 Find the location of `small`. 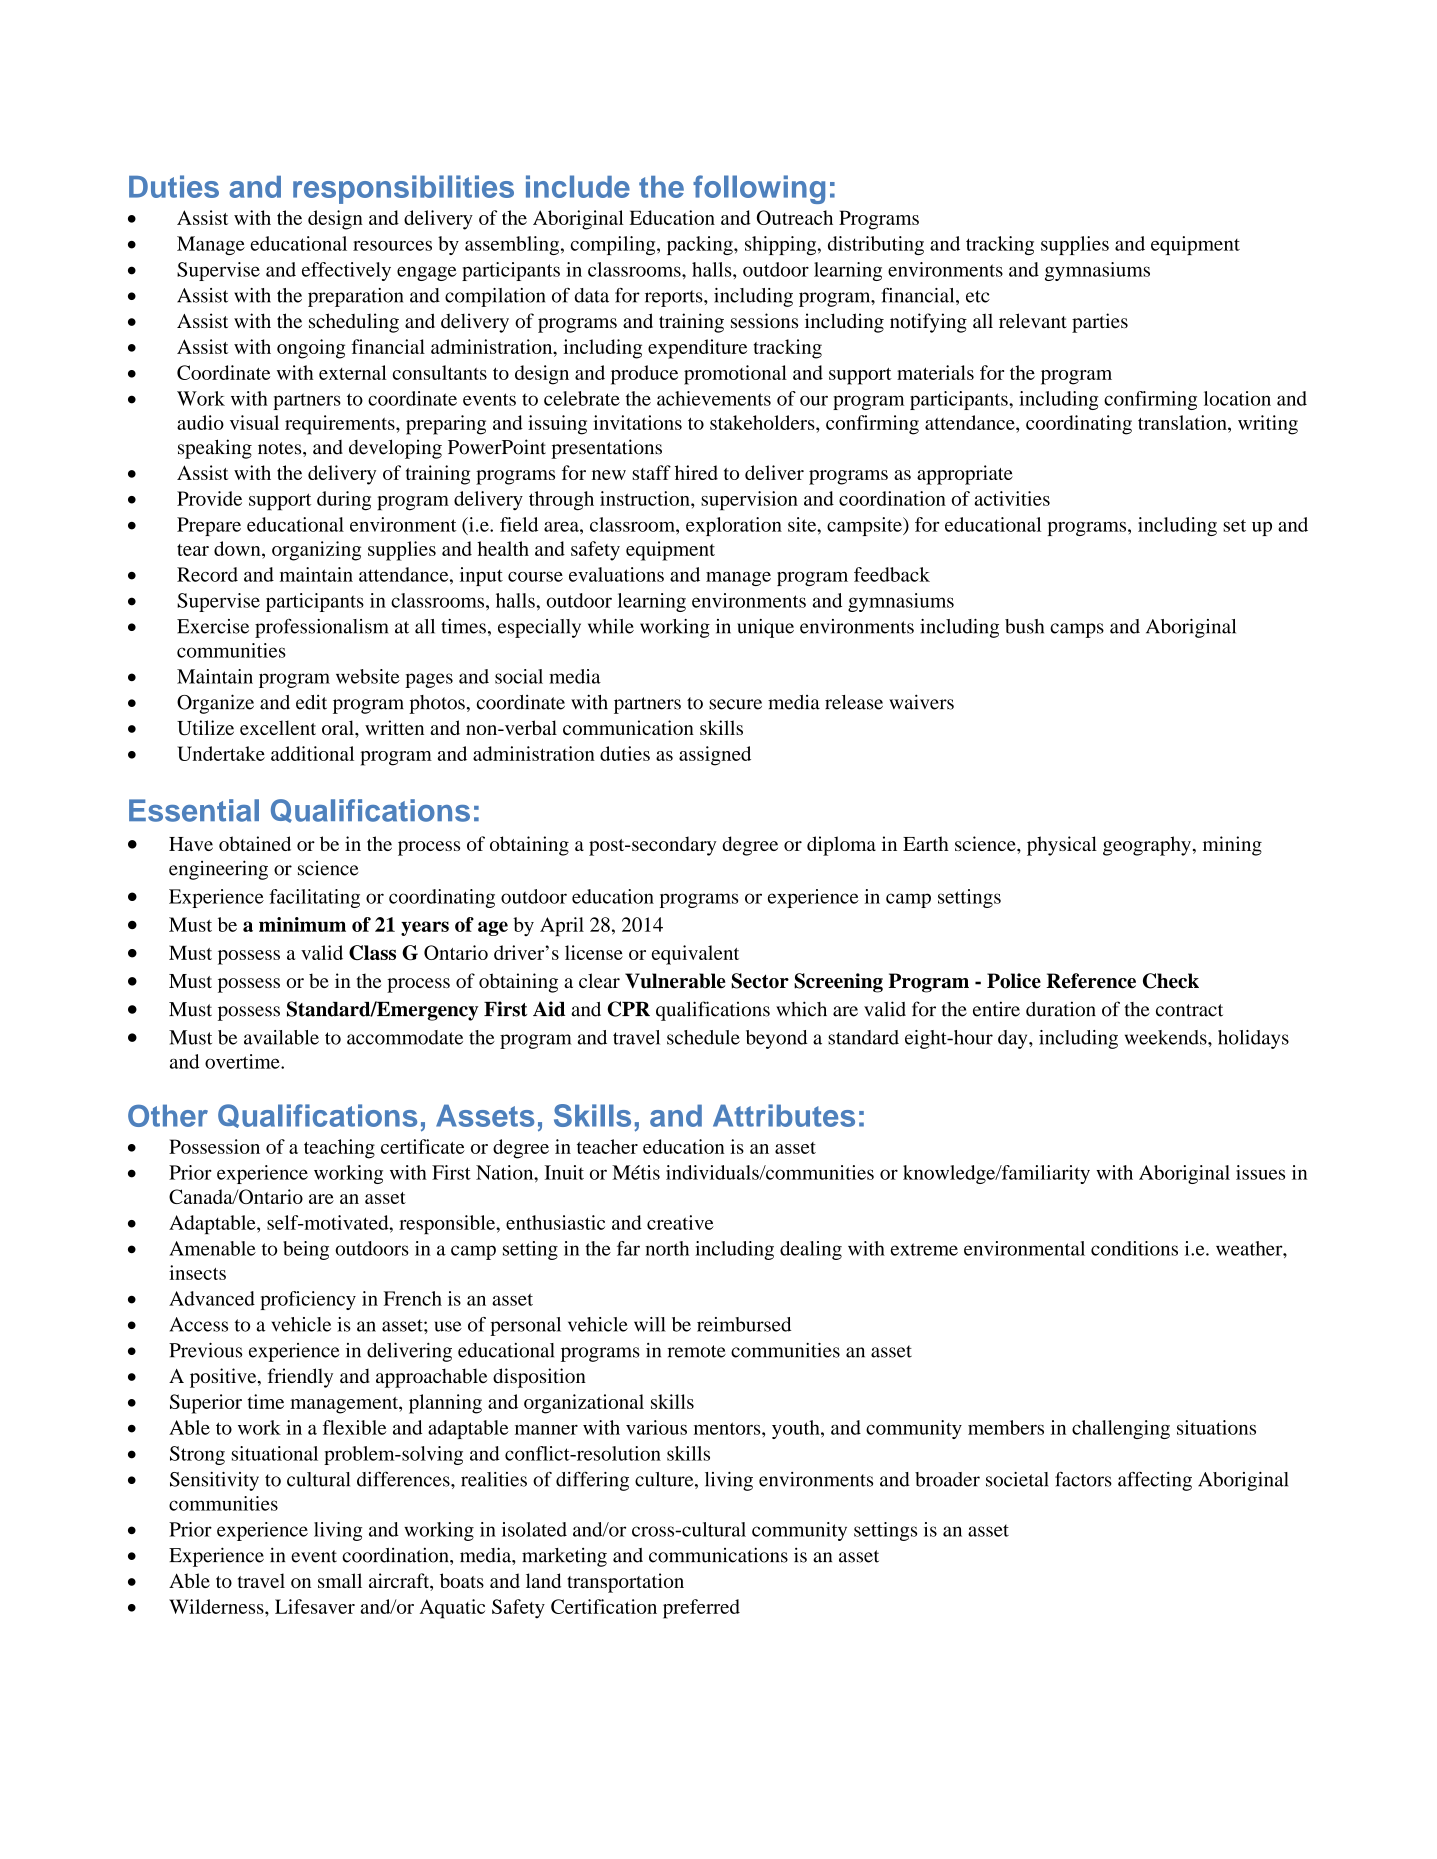

small is located at coordinates (340, 1580).
